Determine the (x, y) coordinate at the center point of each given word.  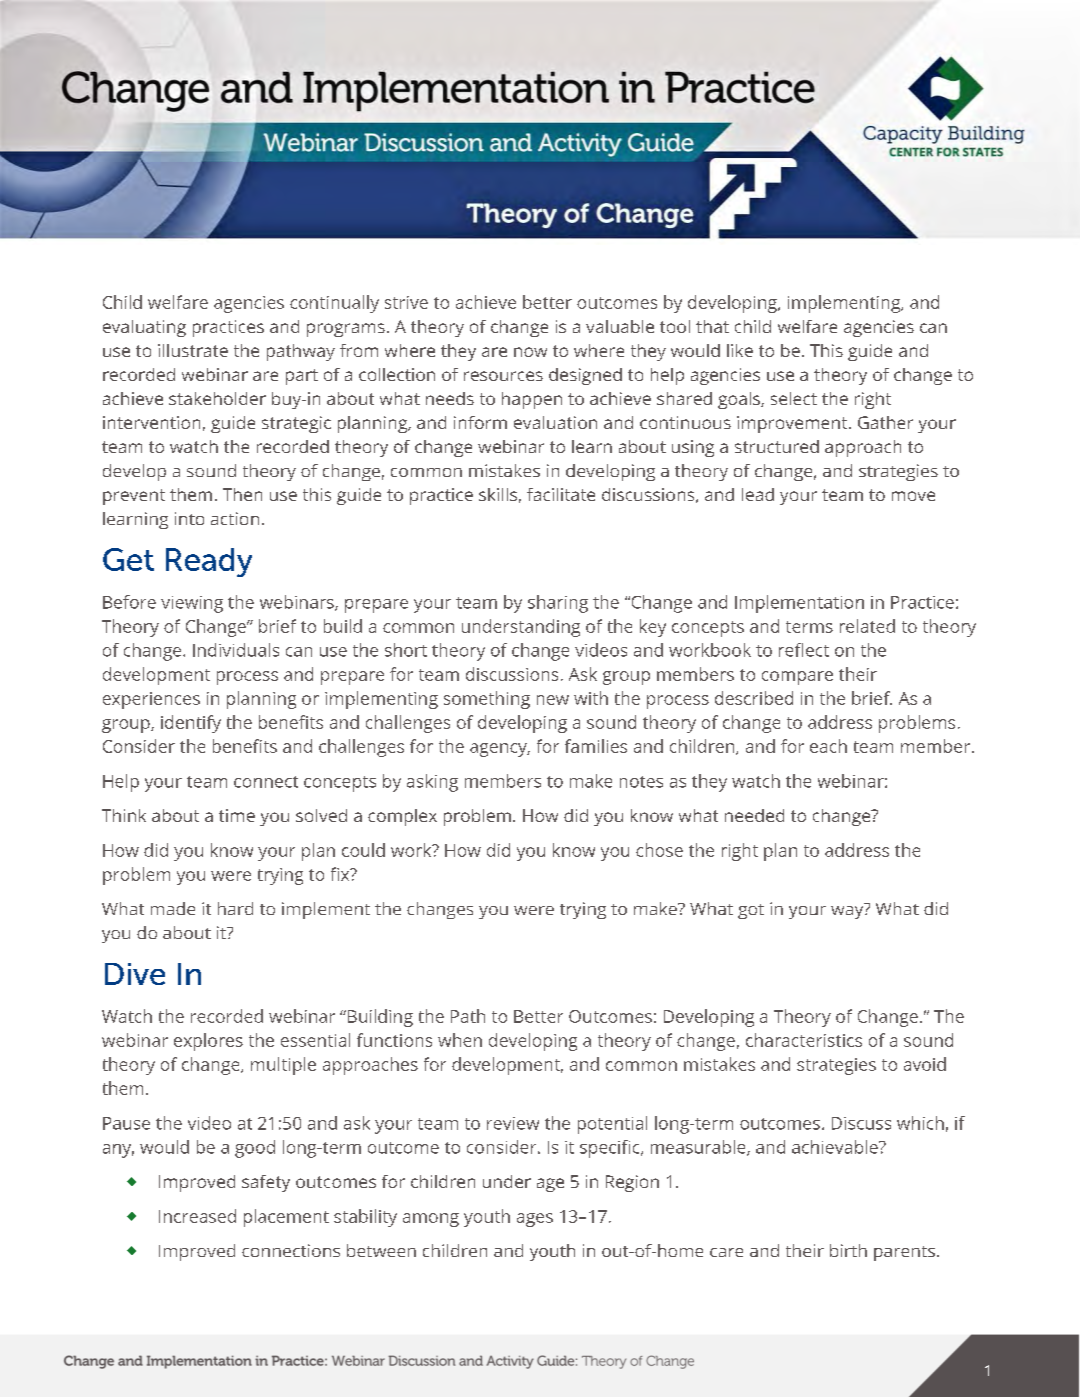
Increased (197, 1216)
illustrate (193, 350)
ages (535, 1220)
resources (503, 376)
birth (848, 1250)
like (740, 350)
